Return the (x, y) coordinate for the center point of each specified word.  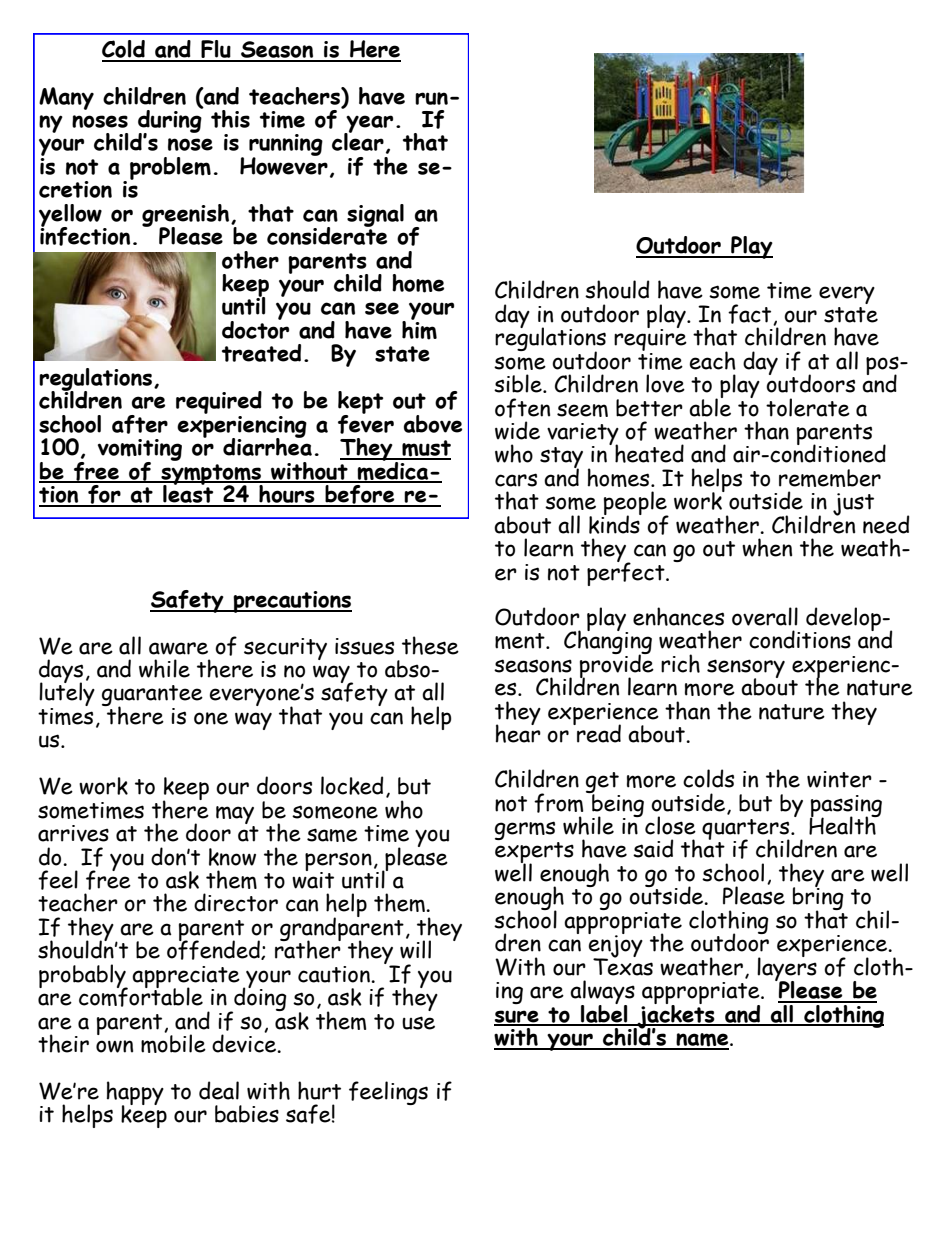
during (171, 121)
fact (751, 314)
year (368, 125)
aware (178, 648)
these (430, 645)
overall (765, 616)
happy (135, 1094)
